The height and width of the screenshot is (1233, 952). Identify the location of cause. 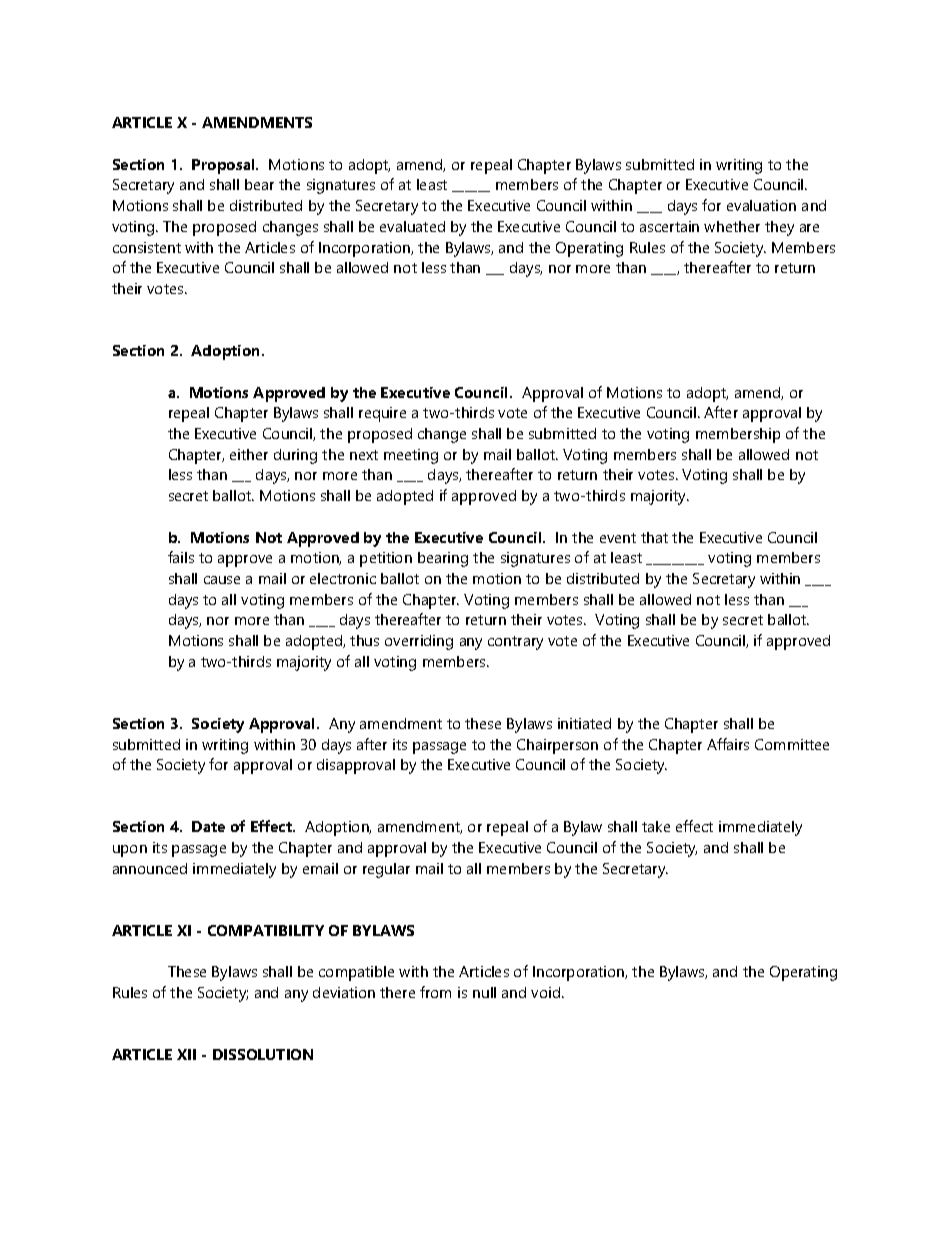
(222, 580).
